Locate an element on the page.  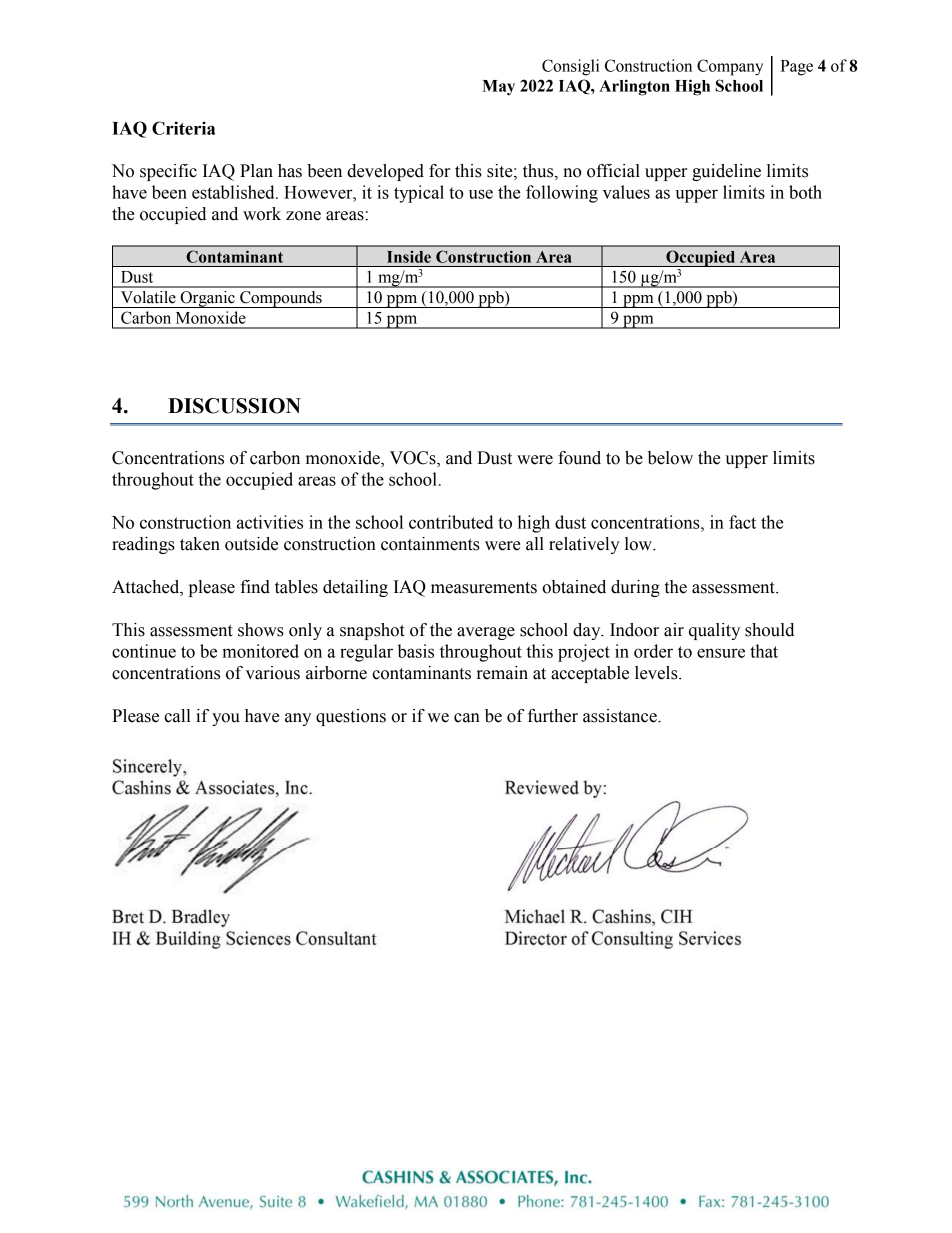
can is located at coordinates (467, 718).
